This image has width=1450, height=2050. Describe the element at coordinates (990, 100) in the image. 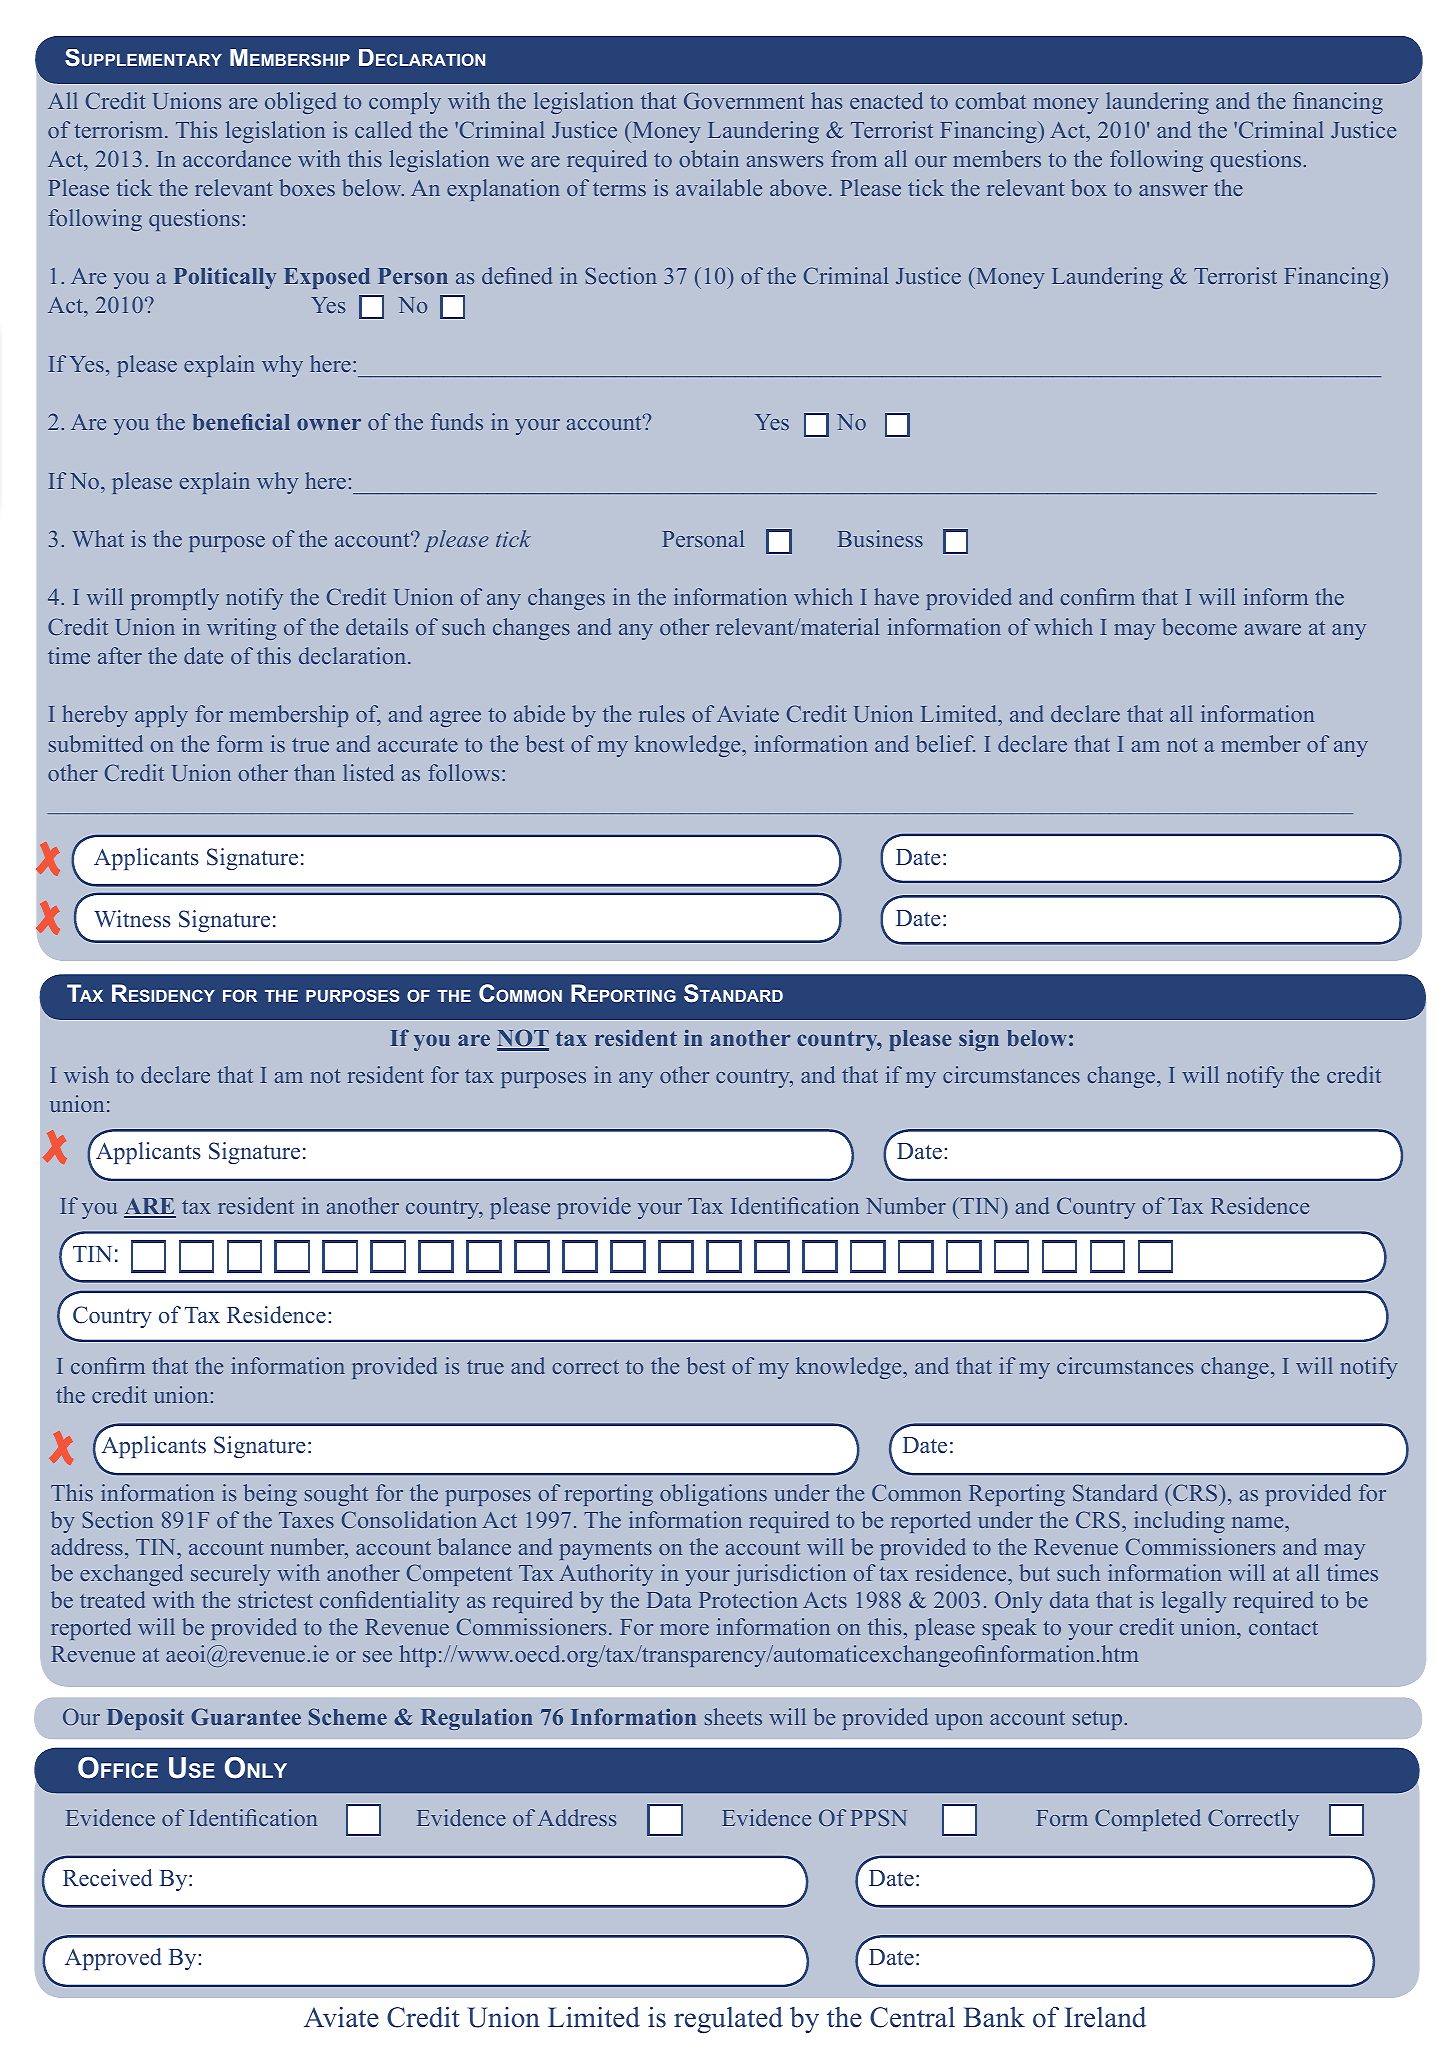

I see `combat` at that location.
